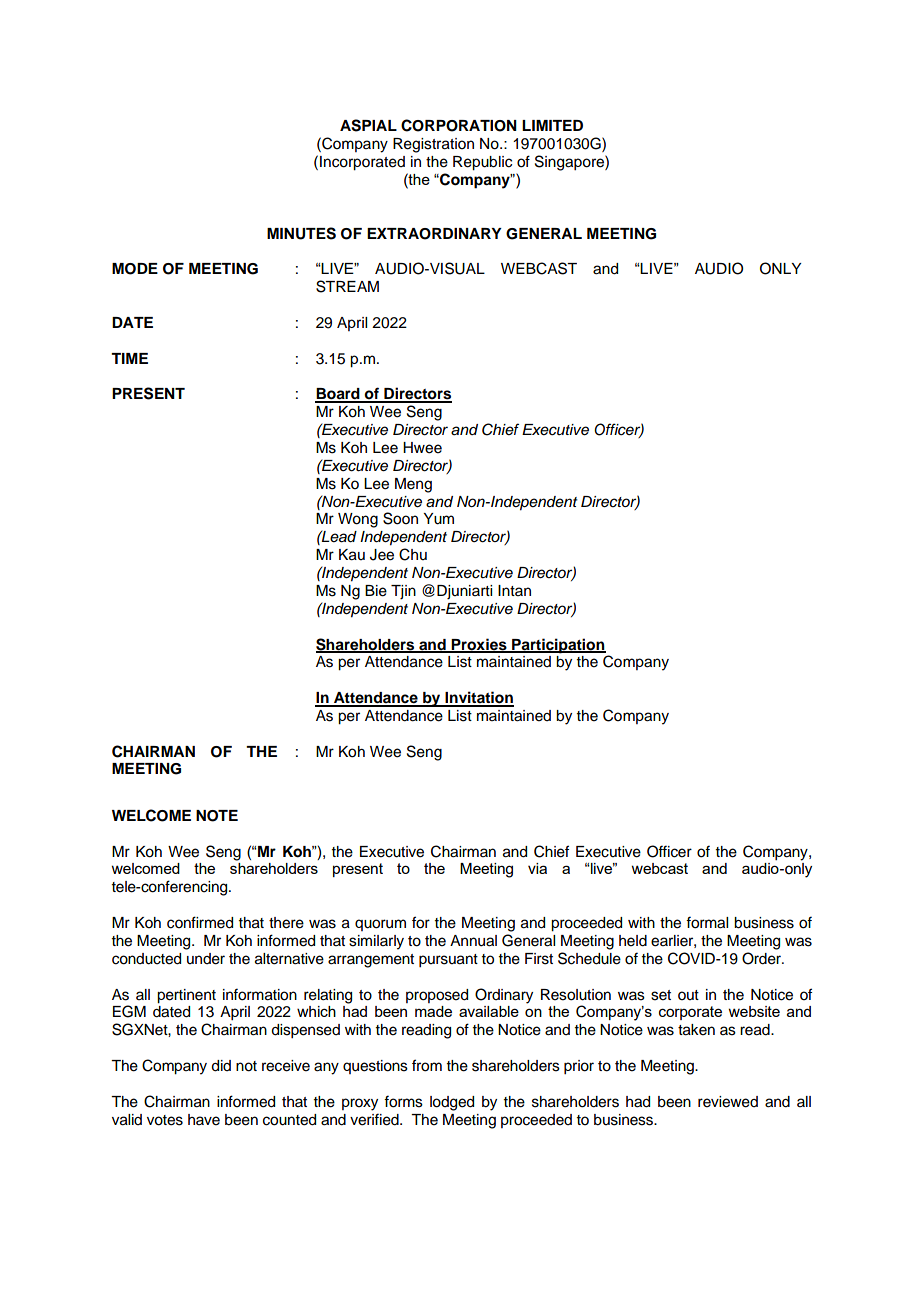 Image resolution: width=924 pixels, height=1307 pixels. What do you see at coordinates (707, 922) in the page?
I see `formal` at bounding box center [707, 922].
